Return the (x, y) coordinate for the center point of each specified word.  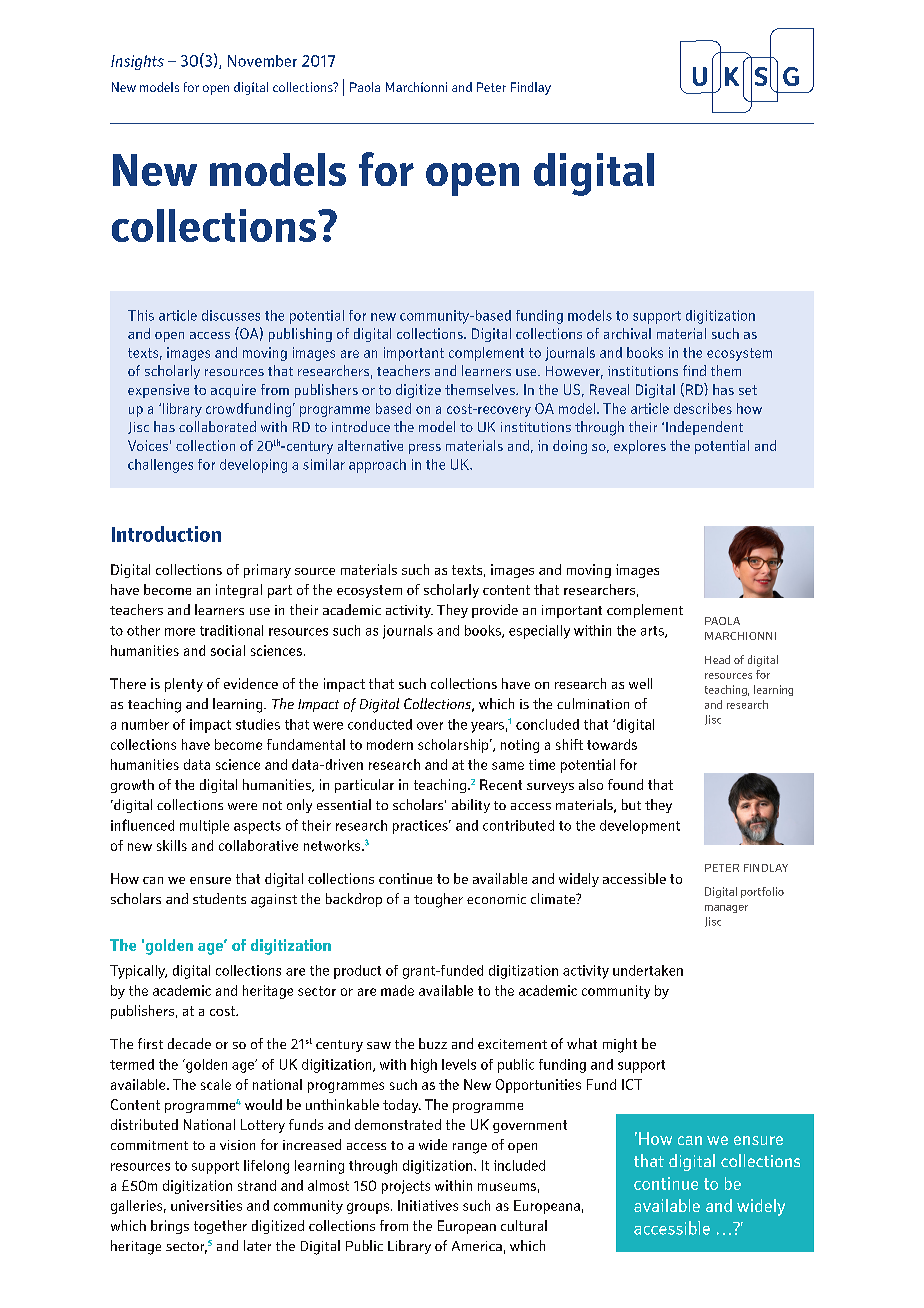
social (228, 650)
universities (206, 1205)
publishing (300, 335)
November (262, 61)
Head (717, 659)
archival (627, 333)
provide (495, 611)
